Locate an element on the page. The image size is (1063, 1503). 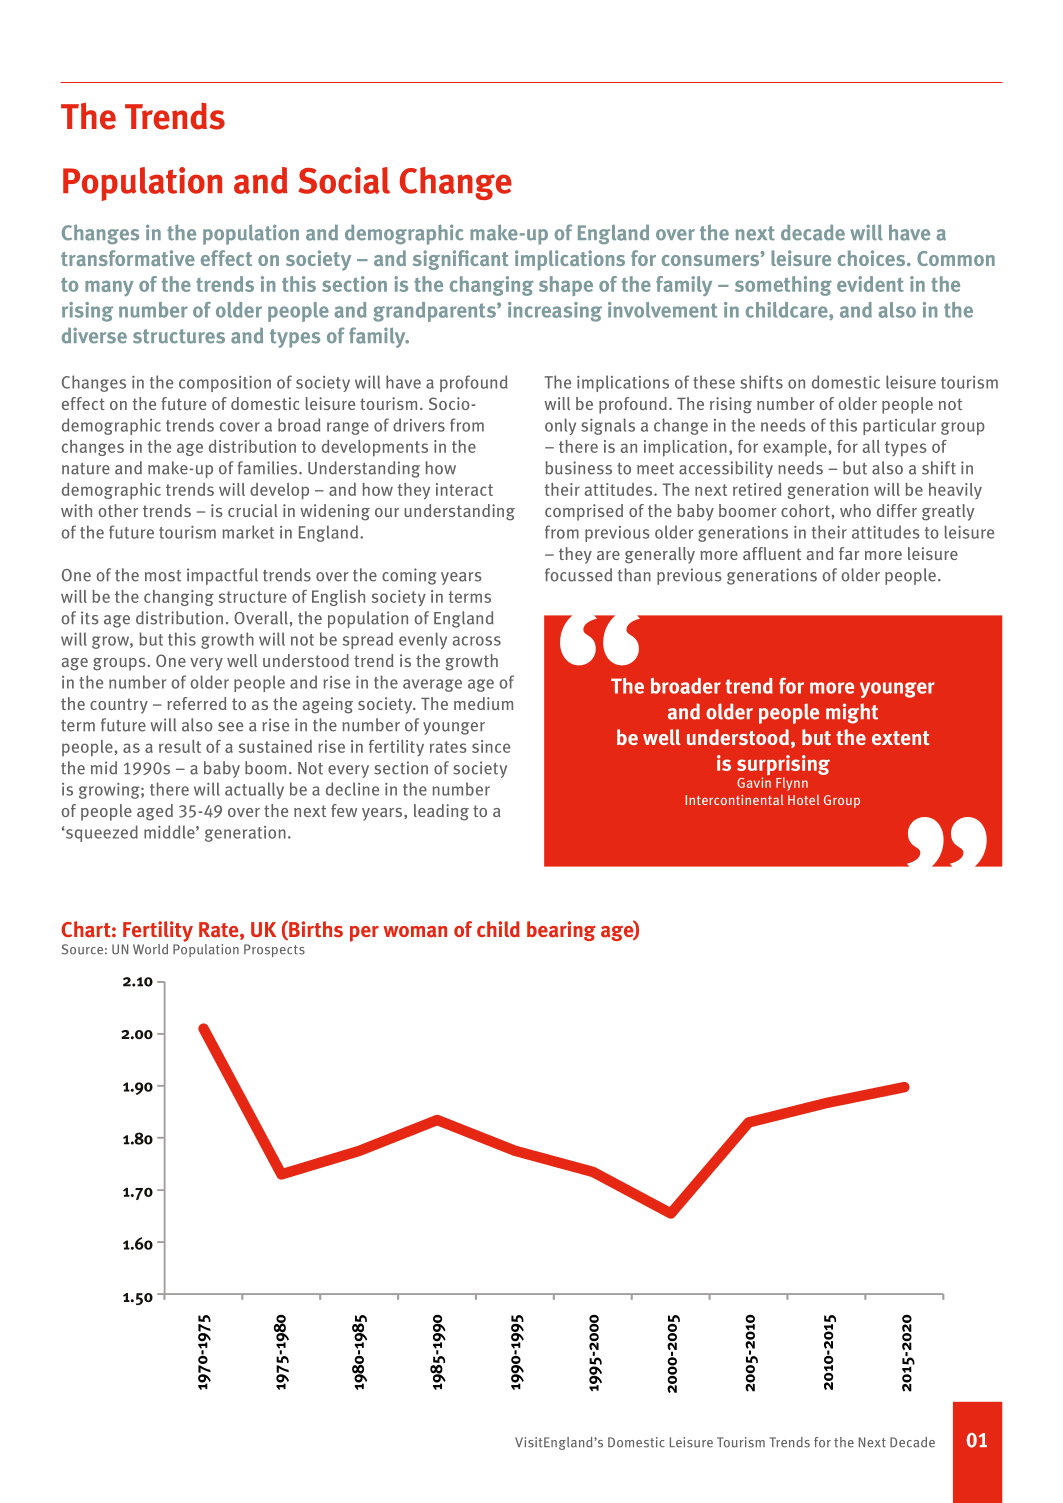
significant is located at coordinates (460, 260).
